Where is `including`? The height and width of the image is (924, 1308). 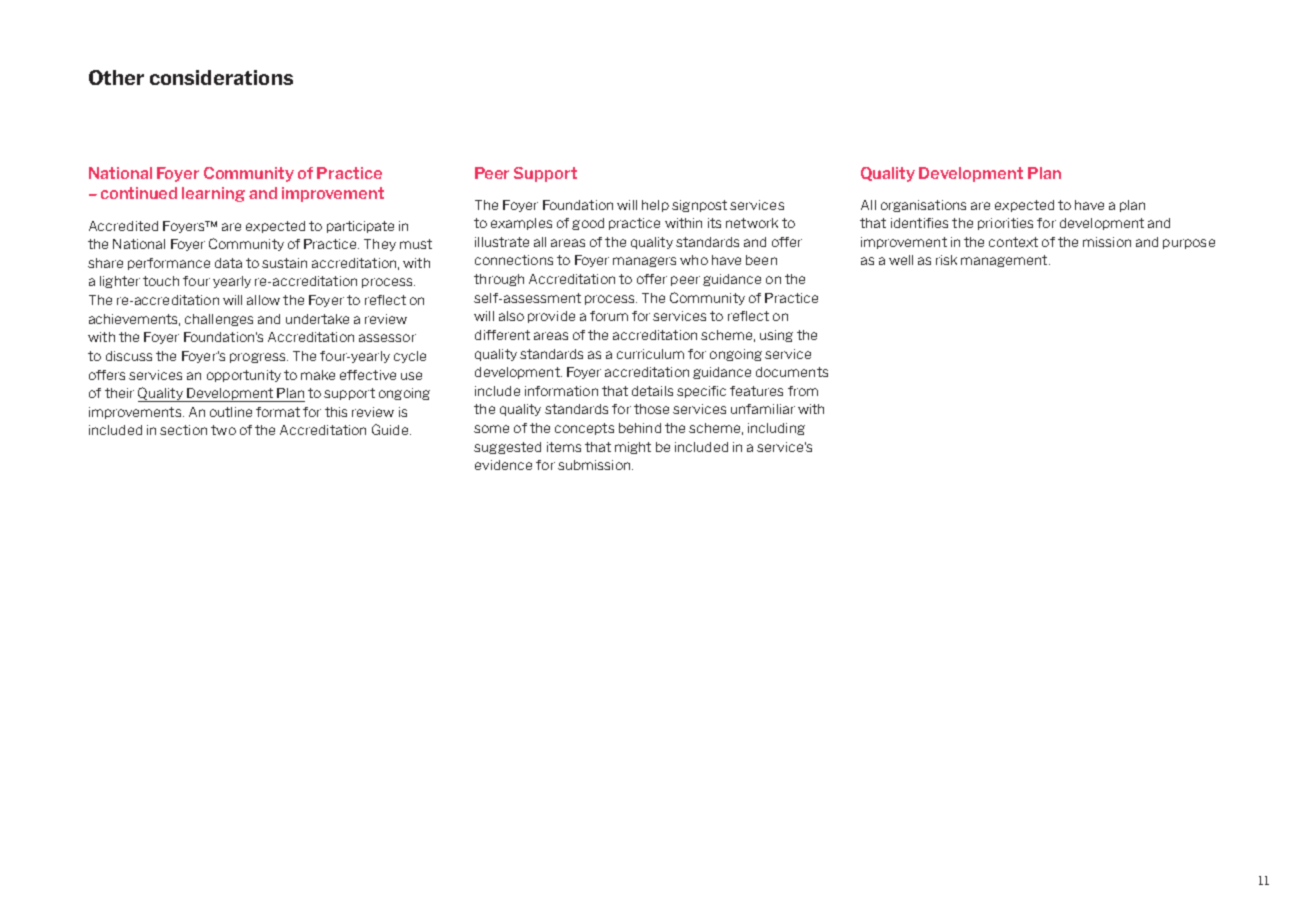 including is located at coordinates (776, 429).
